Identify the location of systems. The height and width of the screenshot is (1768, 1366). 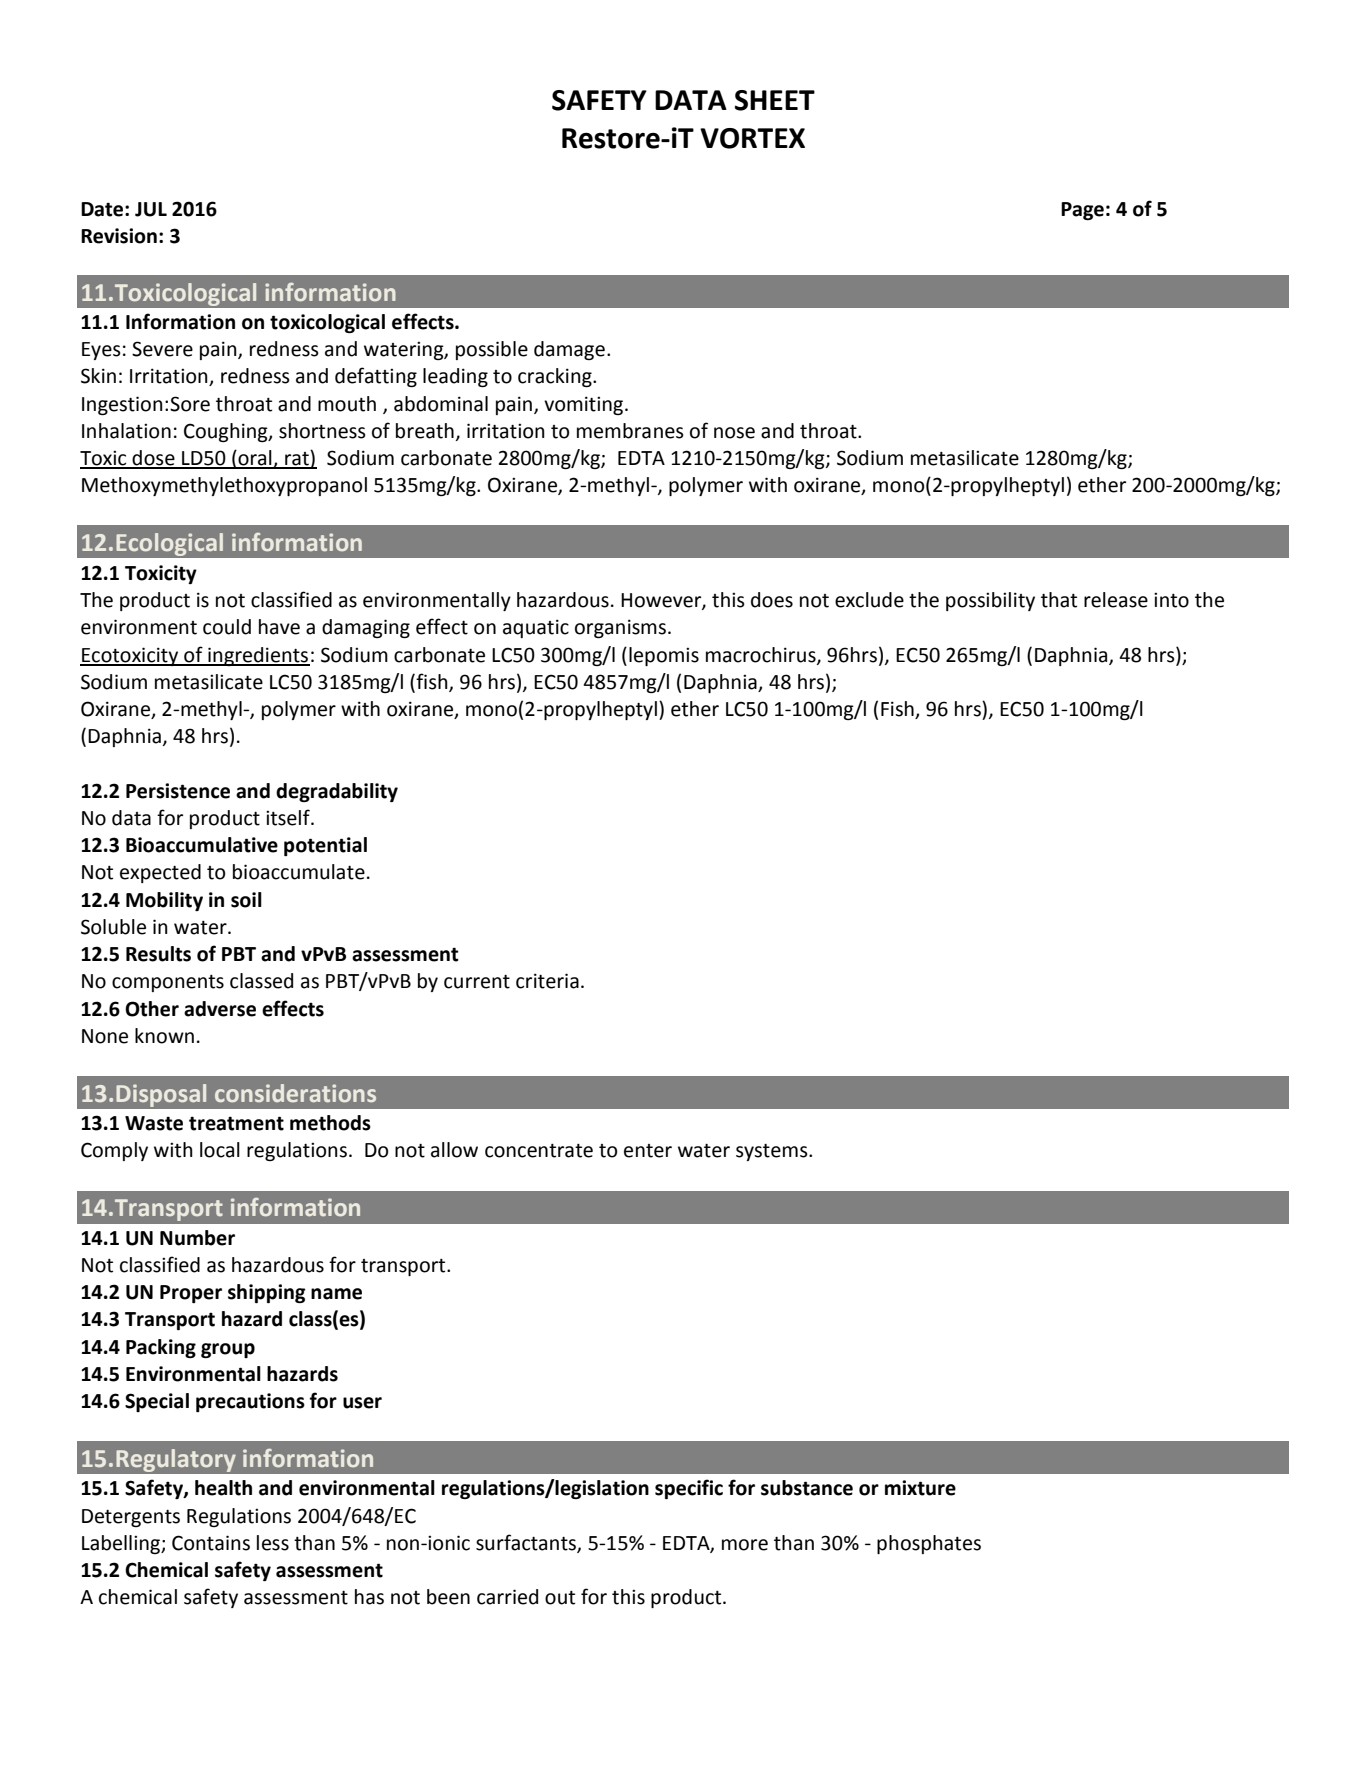
(773, 1152).
